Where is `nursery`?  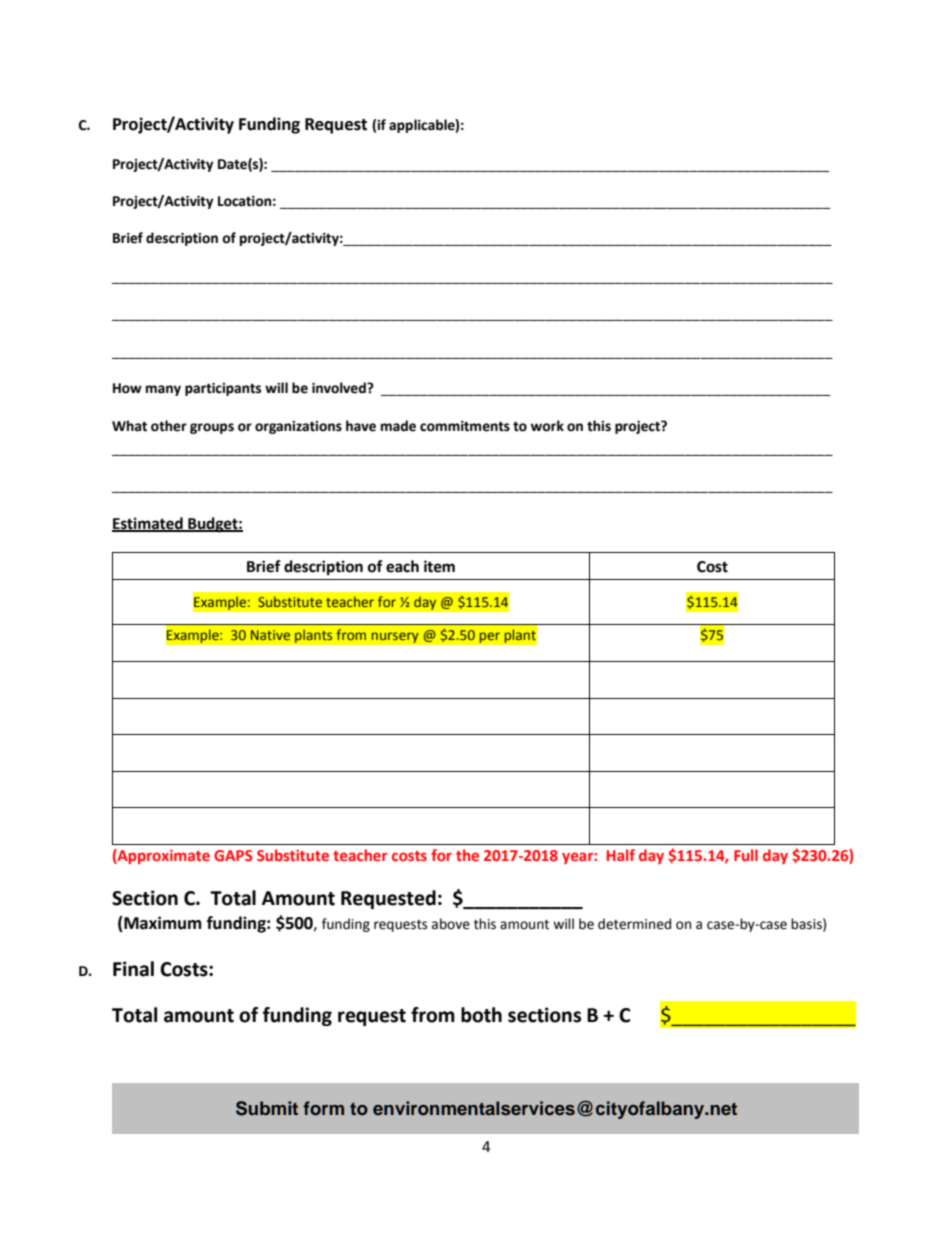
nursery is located at coordinates (395, 637).
